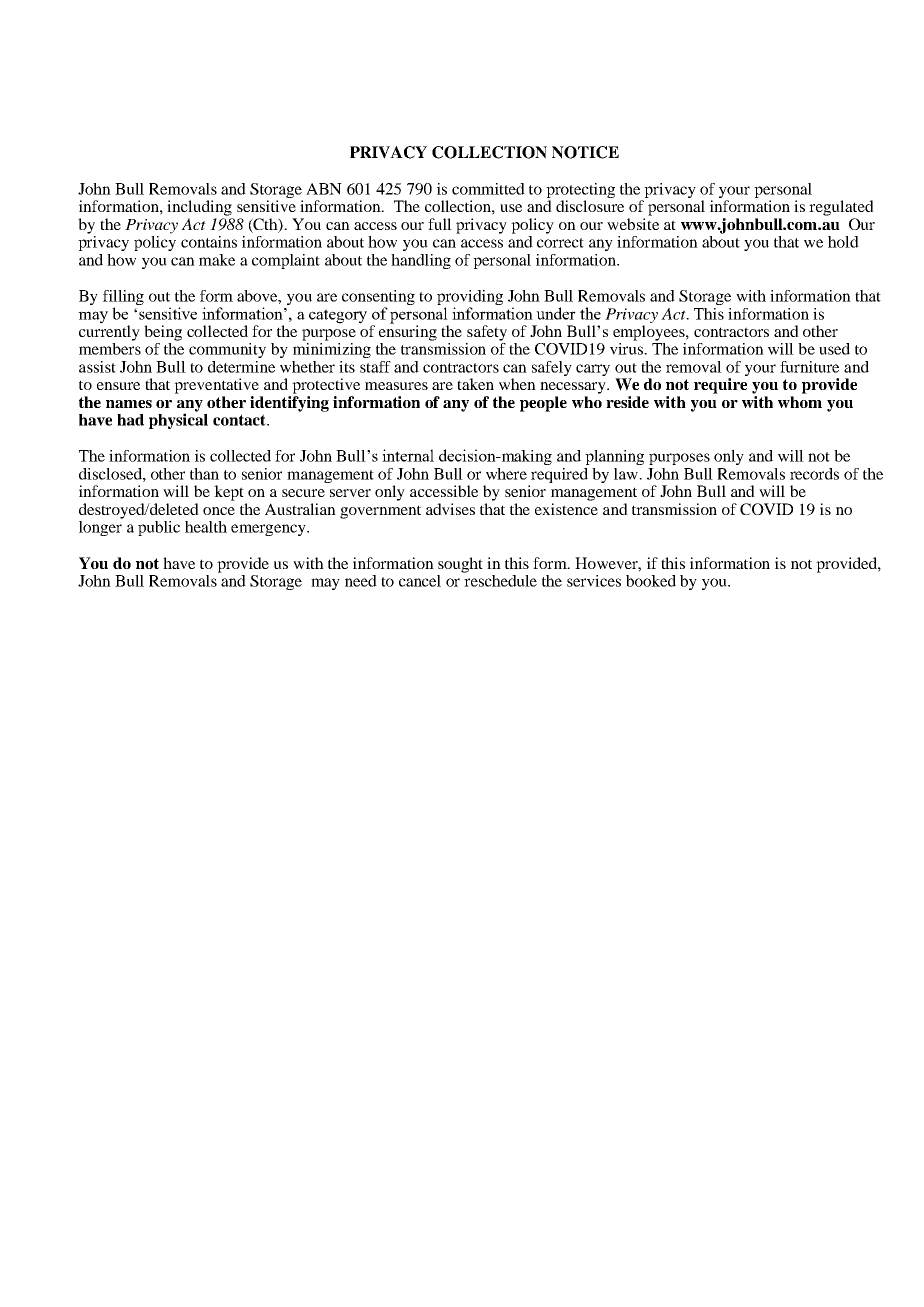  Describe the element at coordinates (843, 242) in the screenshot. I see `hold` at that location.
